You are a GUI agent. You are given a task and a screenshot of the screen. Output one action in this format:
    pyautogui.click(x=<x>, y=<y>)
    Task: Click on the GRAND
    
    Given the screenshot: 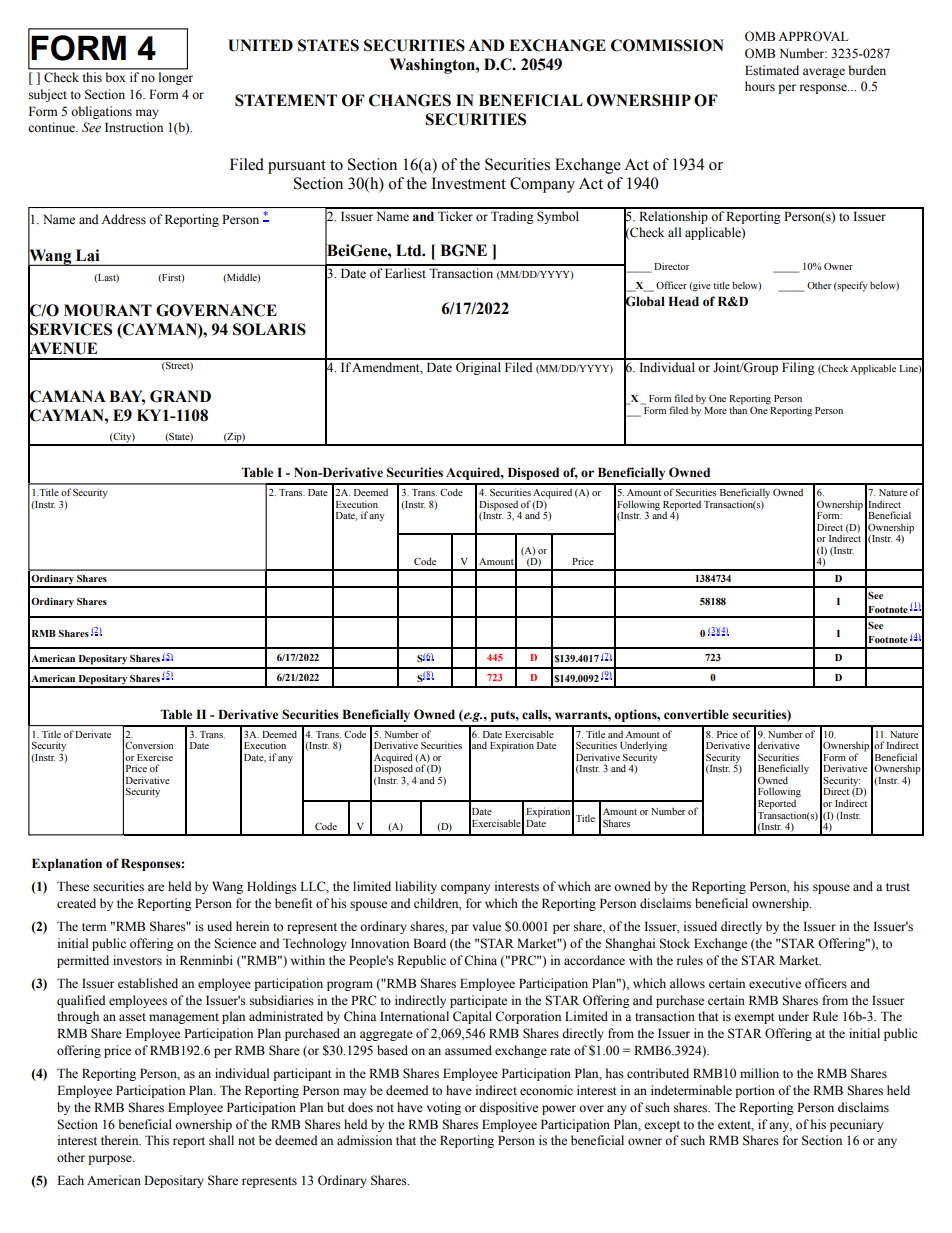 What is the action you would take?
    pyautogui.click(x=180, y=396)
